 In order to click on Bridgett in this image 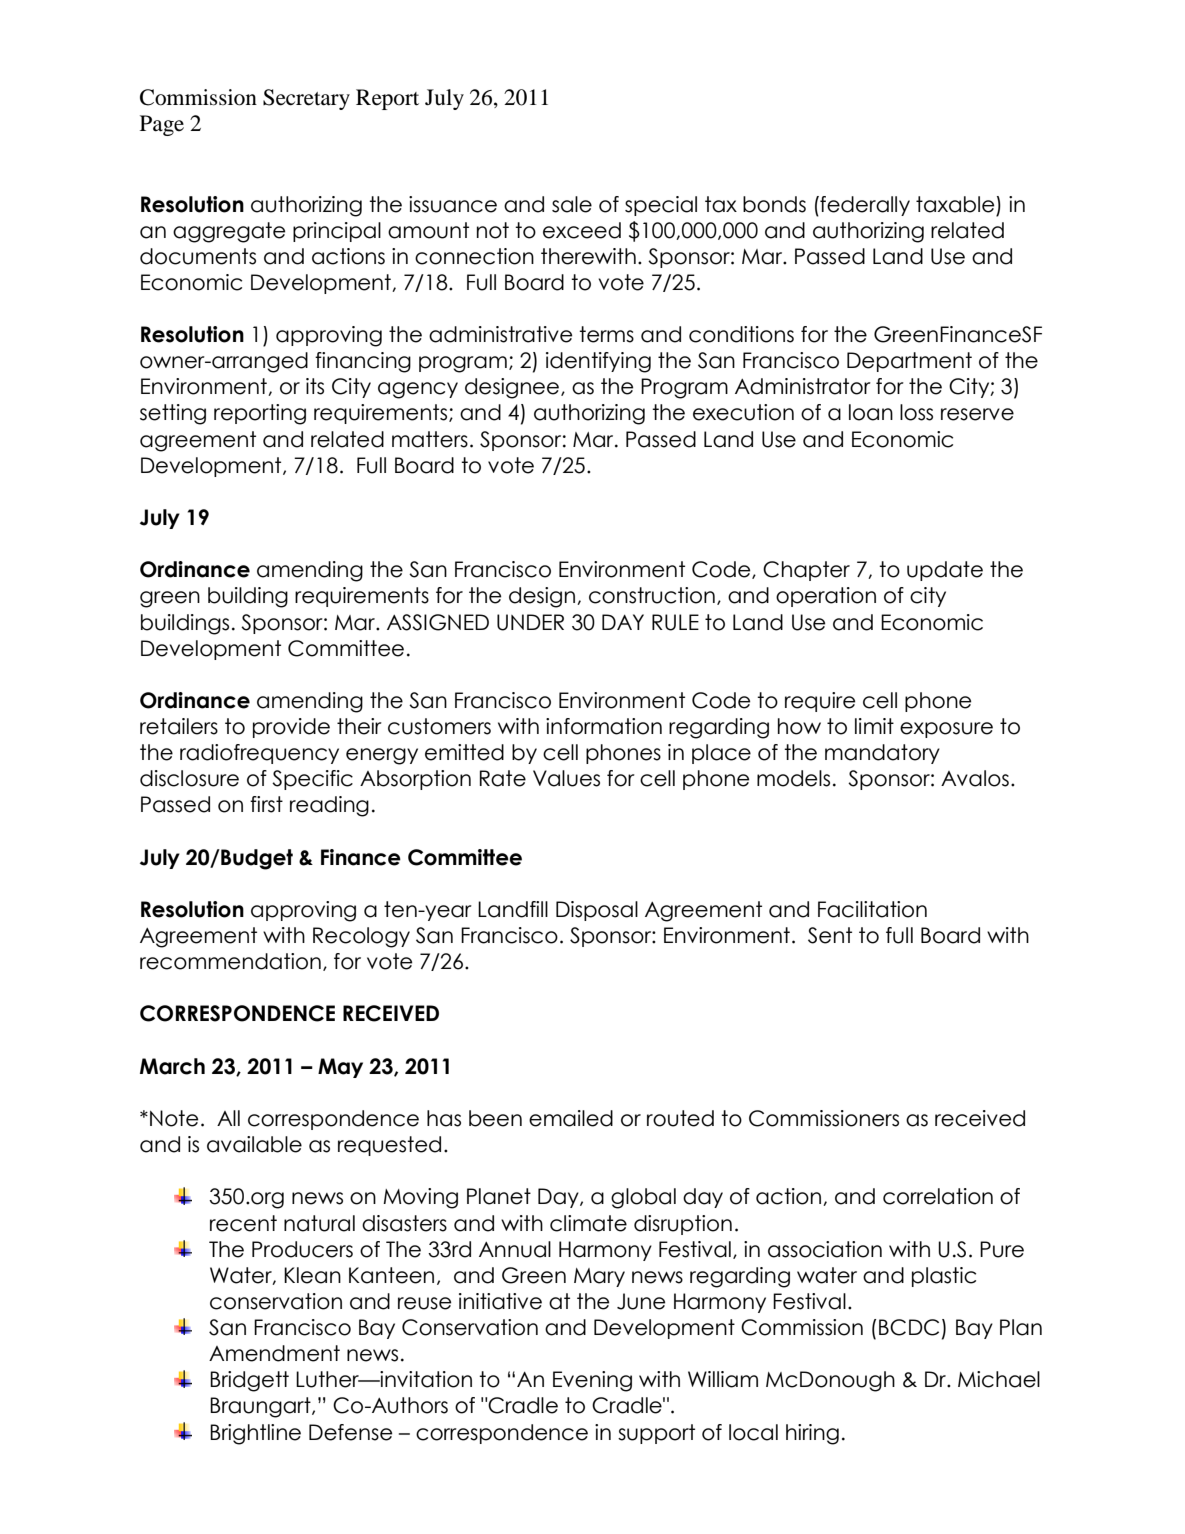, I will do `click(249, 1381)`.
